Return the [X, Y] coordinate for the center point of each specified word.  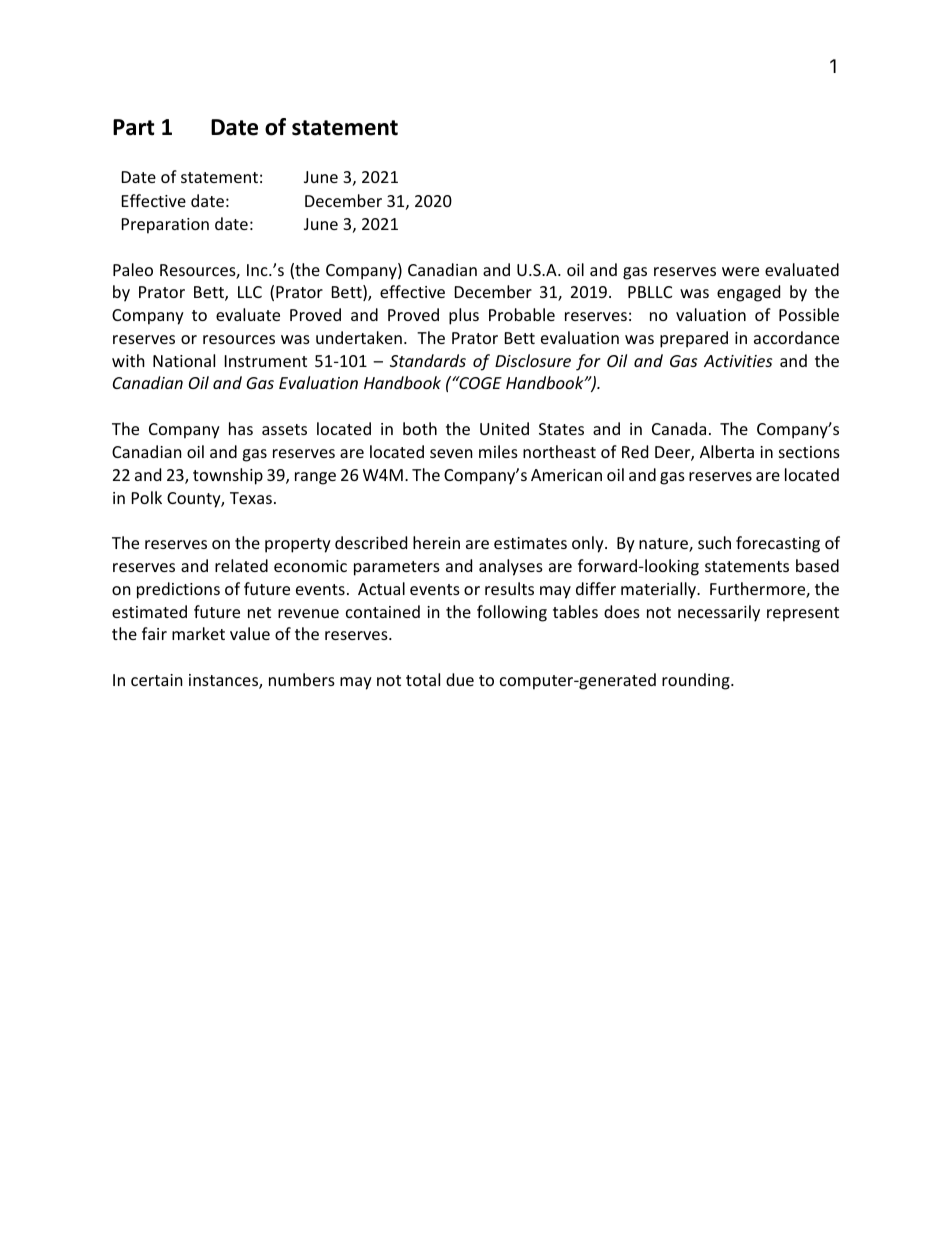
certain [157, 680]
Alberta [727, 451]
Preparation [165, 226]
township [228, 476]
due [460, 679]
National [184, 360]
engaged [748, 293]
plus [464, 316]
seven [451, 453]
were [740, 271]
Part [133, 127]
